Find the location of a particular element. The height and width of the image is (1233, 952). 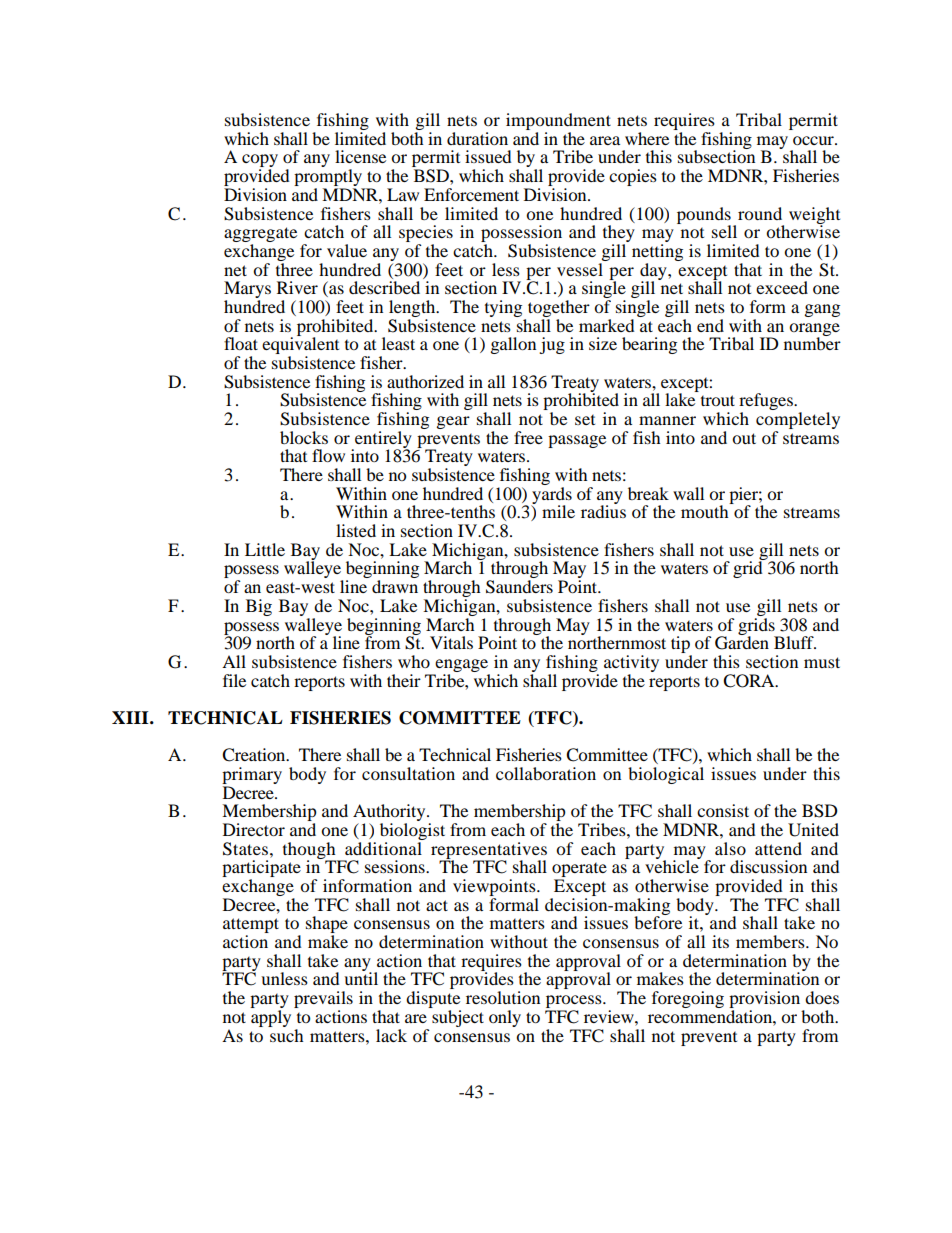

prevails is located at coordinates (323, 1001).
